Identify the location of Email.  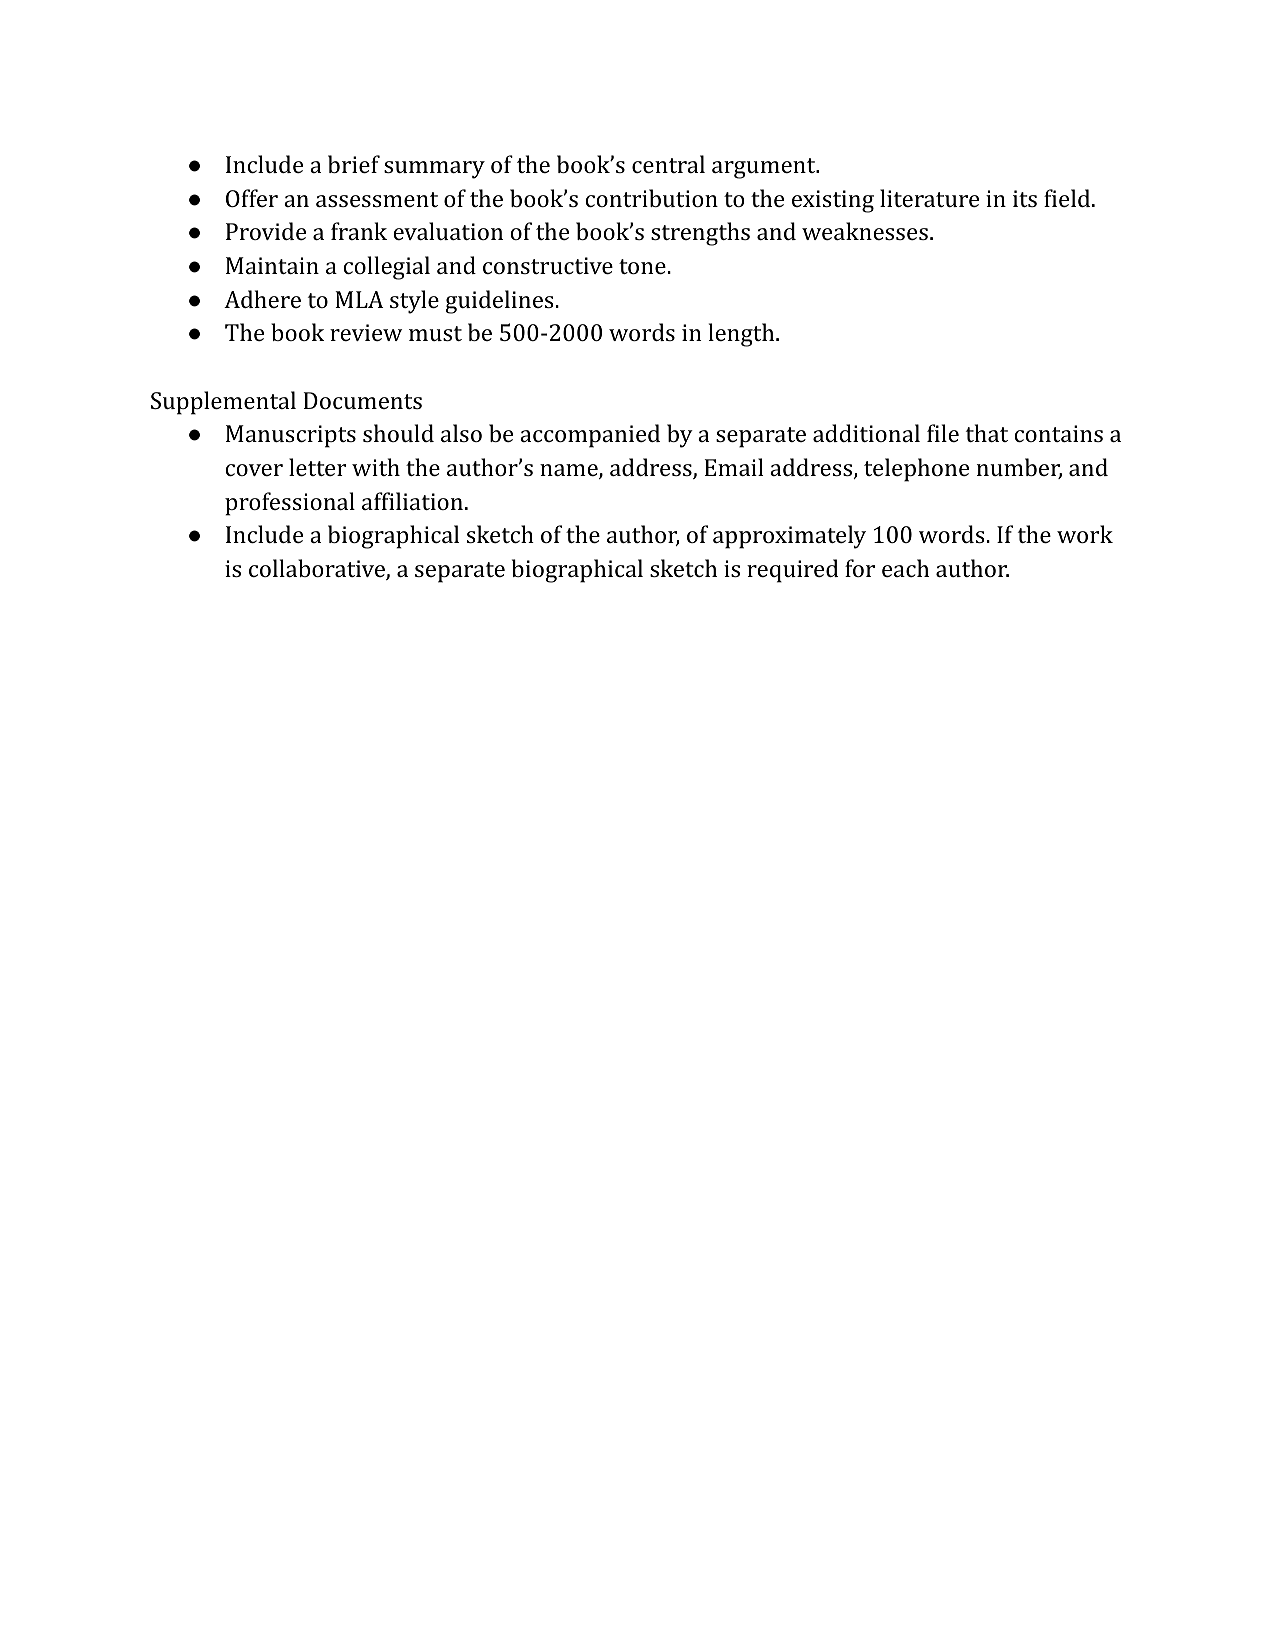
(734, 467).
